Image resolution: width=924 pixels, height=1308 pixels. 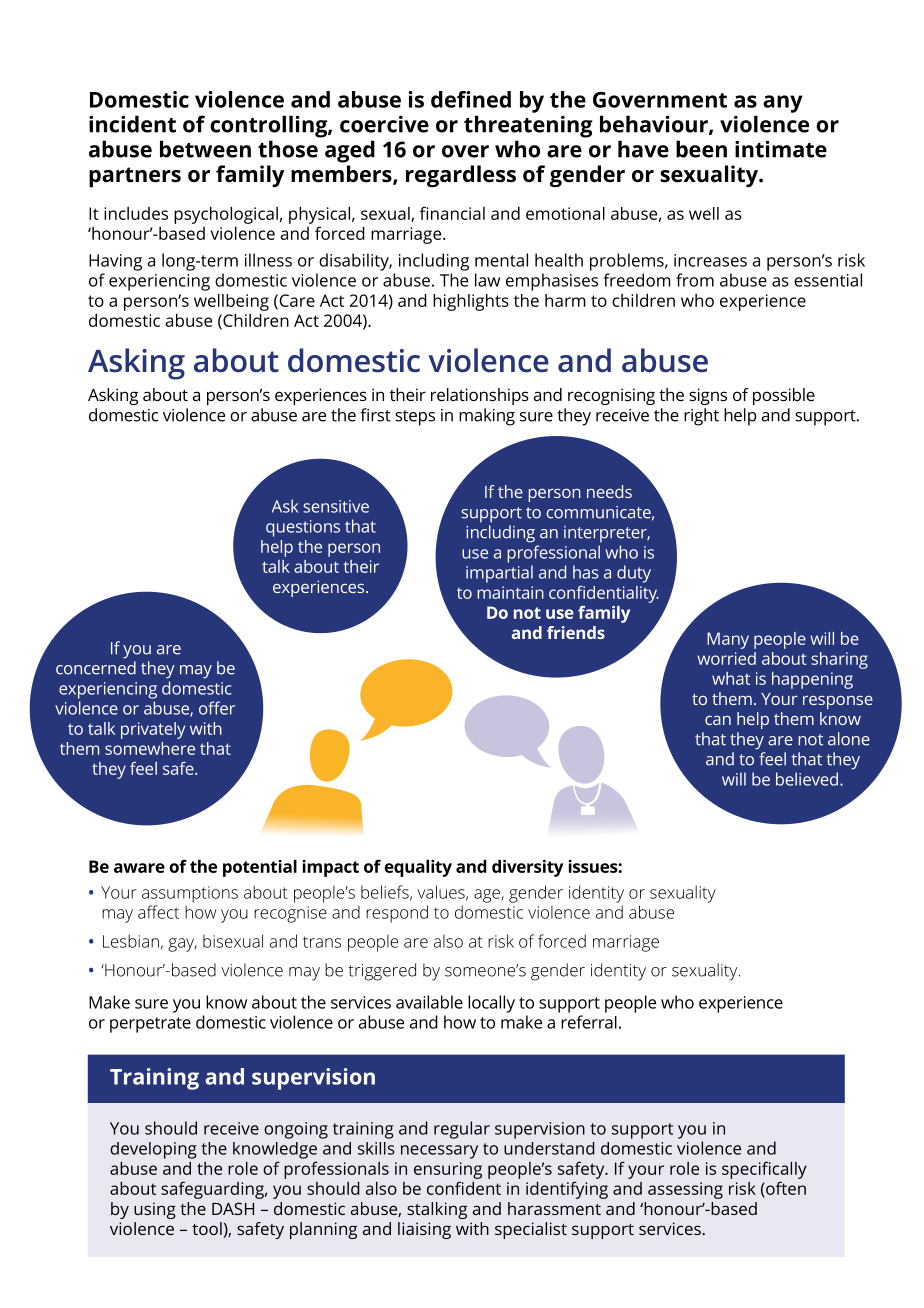 I want to click on offer, so click(x=217, y=708).
